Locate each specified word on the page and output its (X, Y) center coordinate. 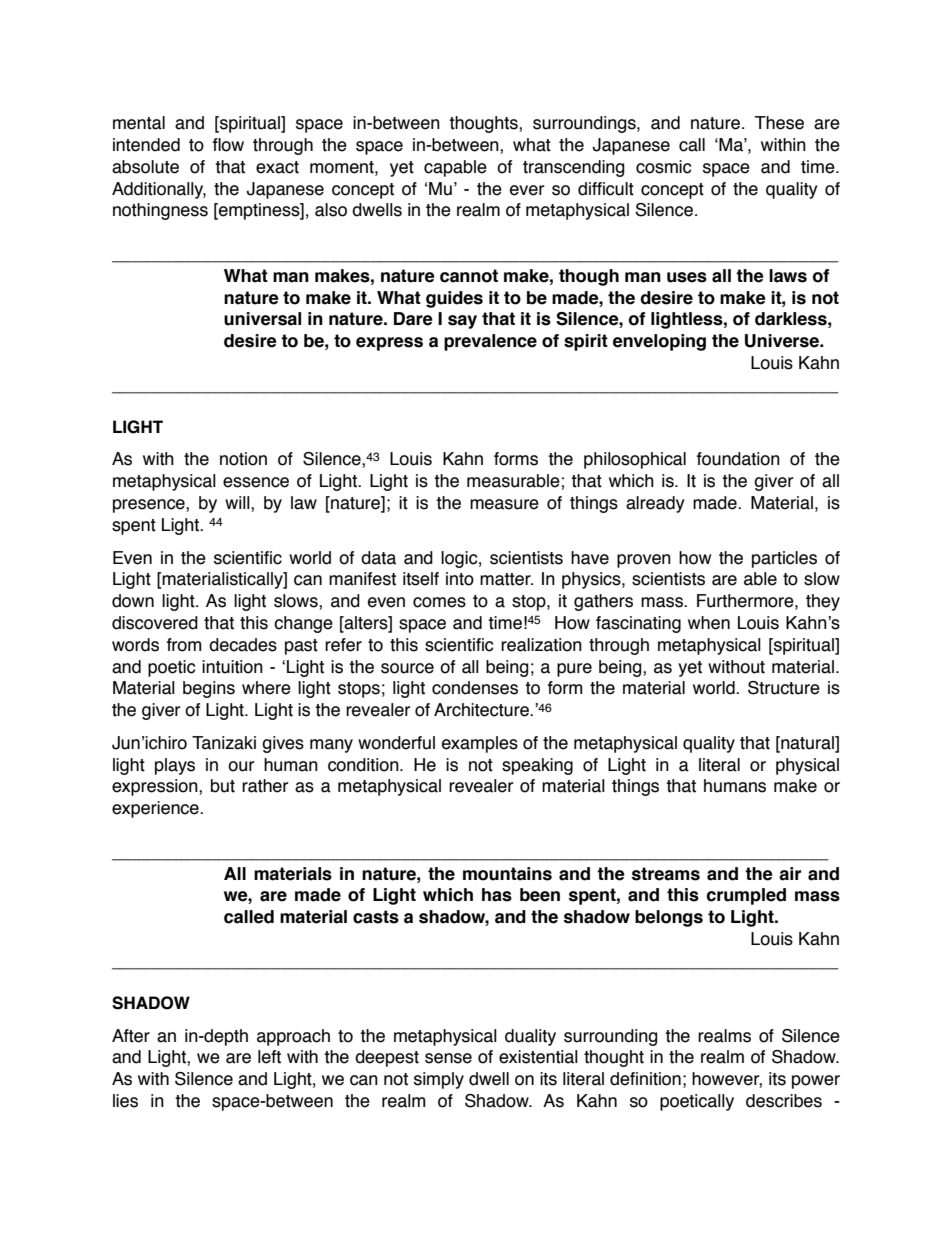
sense (448, 1058)
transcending (574, 168)
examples (480, 744)
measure (504, 504)
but (223, 786)
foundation (738, 459)
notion (243, 459)
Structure (784, 688)
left (269, 1057)
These (779, 123)
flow (228, 145)
